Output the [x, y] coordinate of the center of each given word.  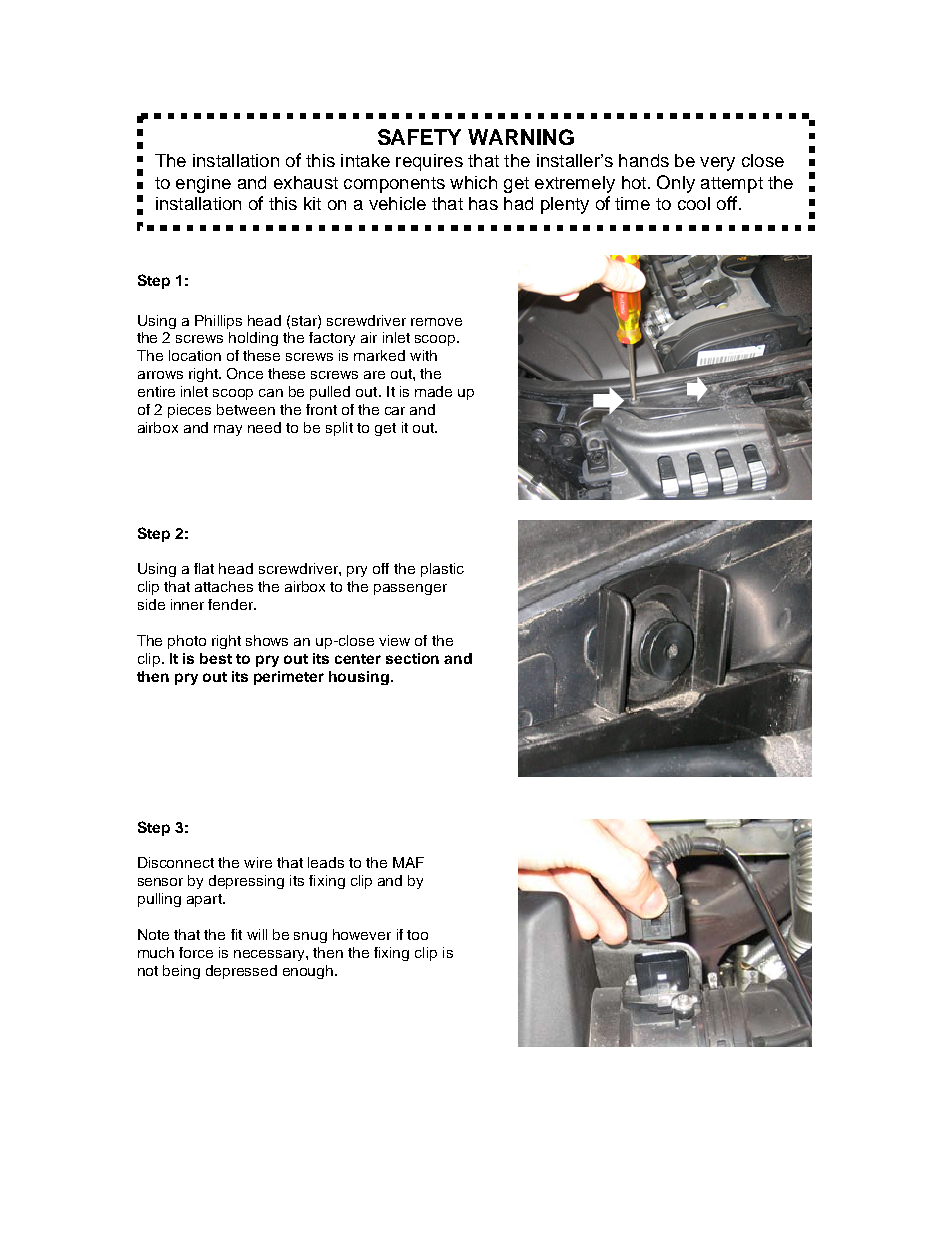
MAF [408, 862]
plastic [442, 570]
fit [236, 934]
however [362, 934]
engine [203, 184]
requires [429, 162]
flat [204, 568]
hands [644, 160]
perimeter [289, 678]
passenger [410, 589]
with [423, 355]
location [195, 355]
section [412, 658]
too [417, 935]
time [632, 203]
